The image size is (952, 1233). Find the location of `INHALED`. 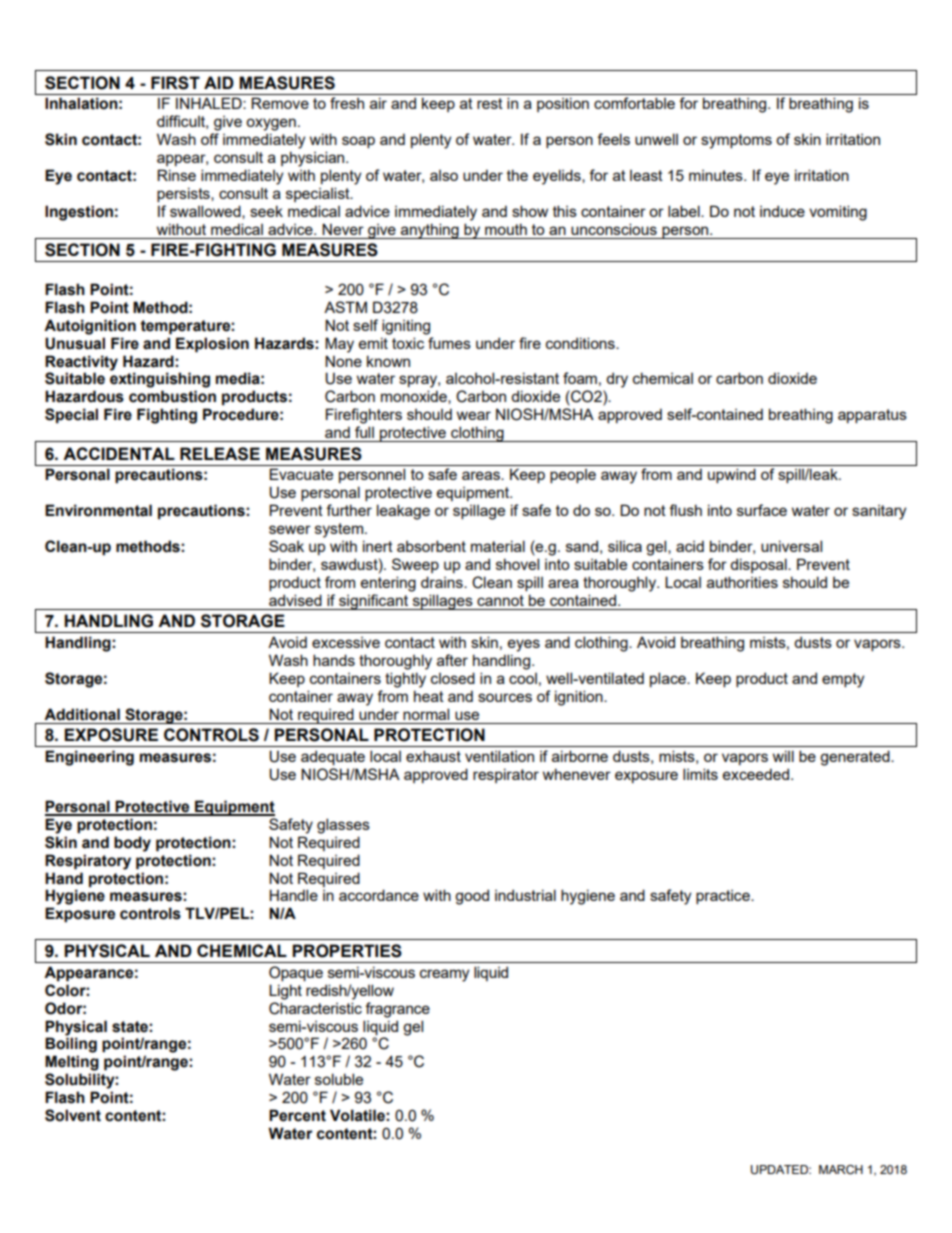

INHALED is located at coordinates (210, 103).
